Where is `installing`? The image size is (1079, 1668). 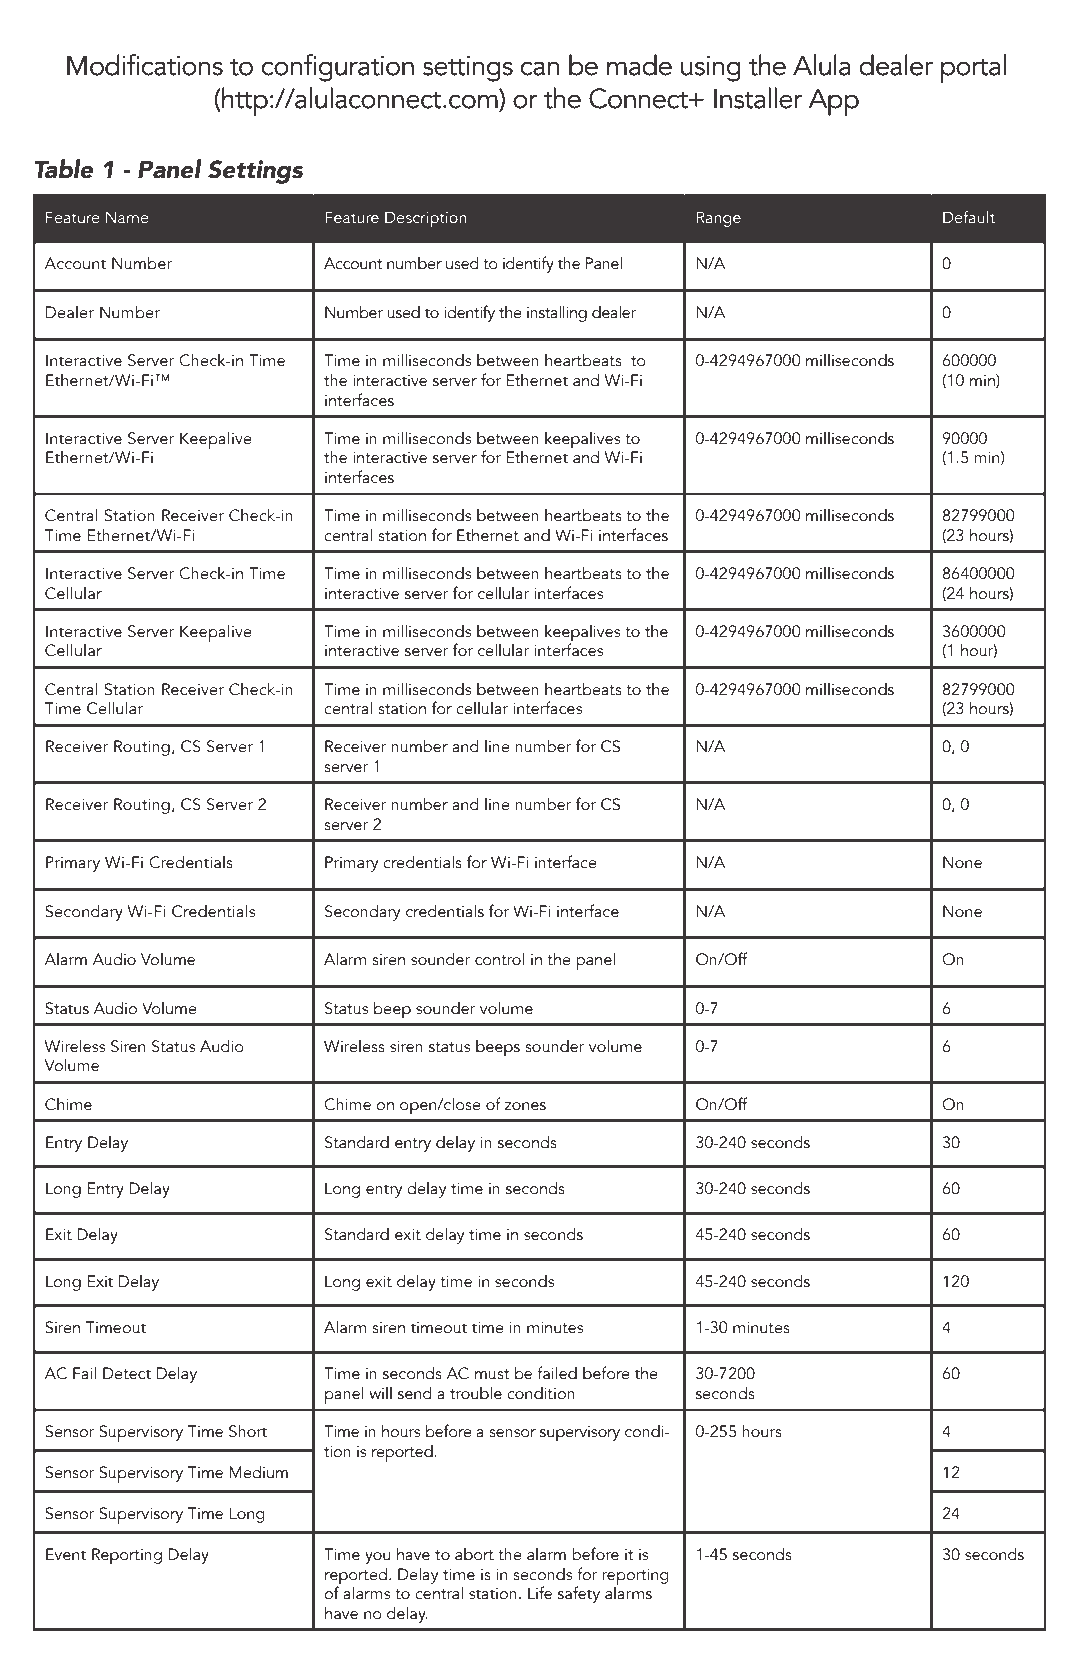
installing is located at coordinates (557, 313).
